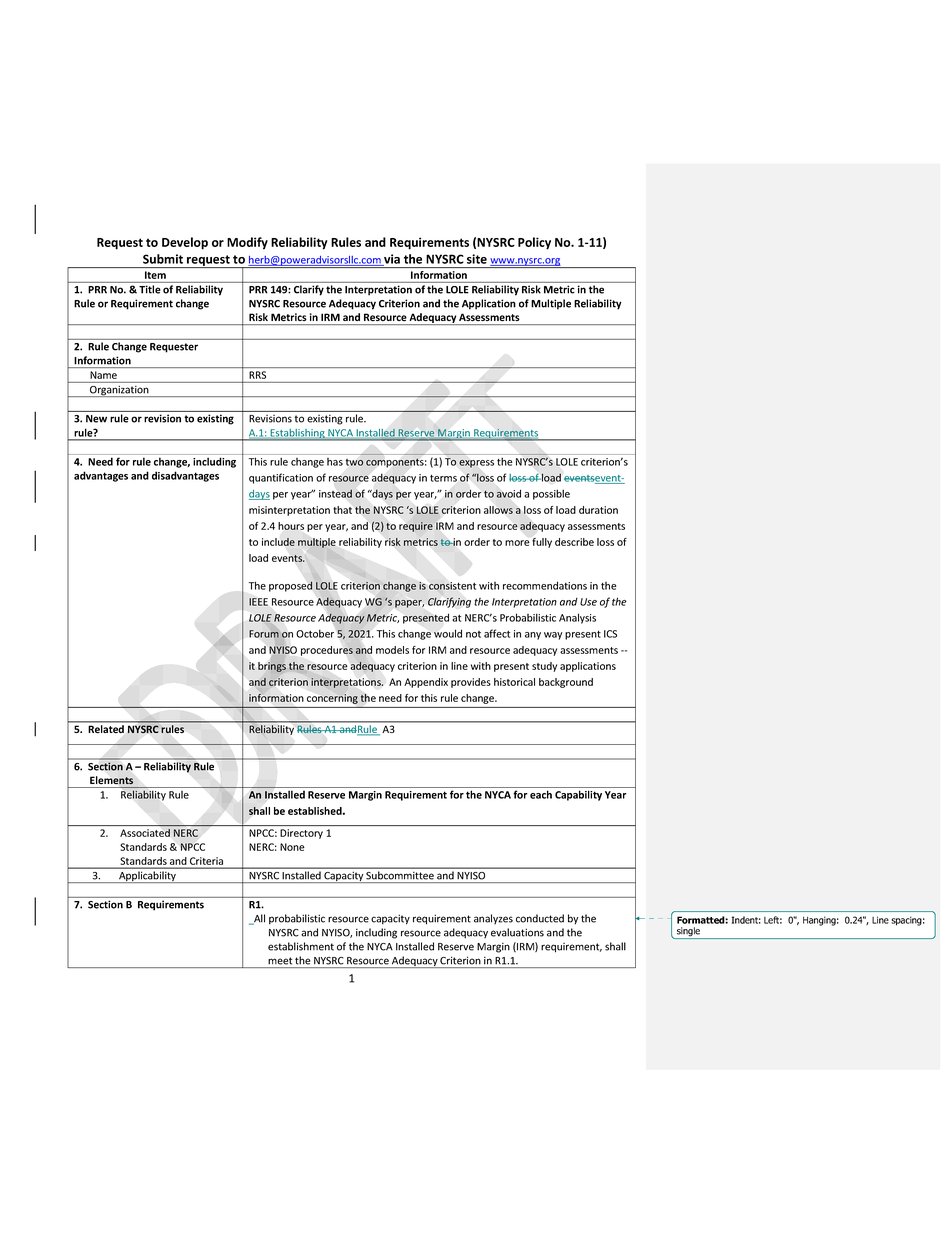 The image size is (952, 1233). I want to click on Use, so click(588, 602).
